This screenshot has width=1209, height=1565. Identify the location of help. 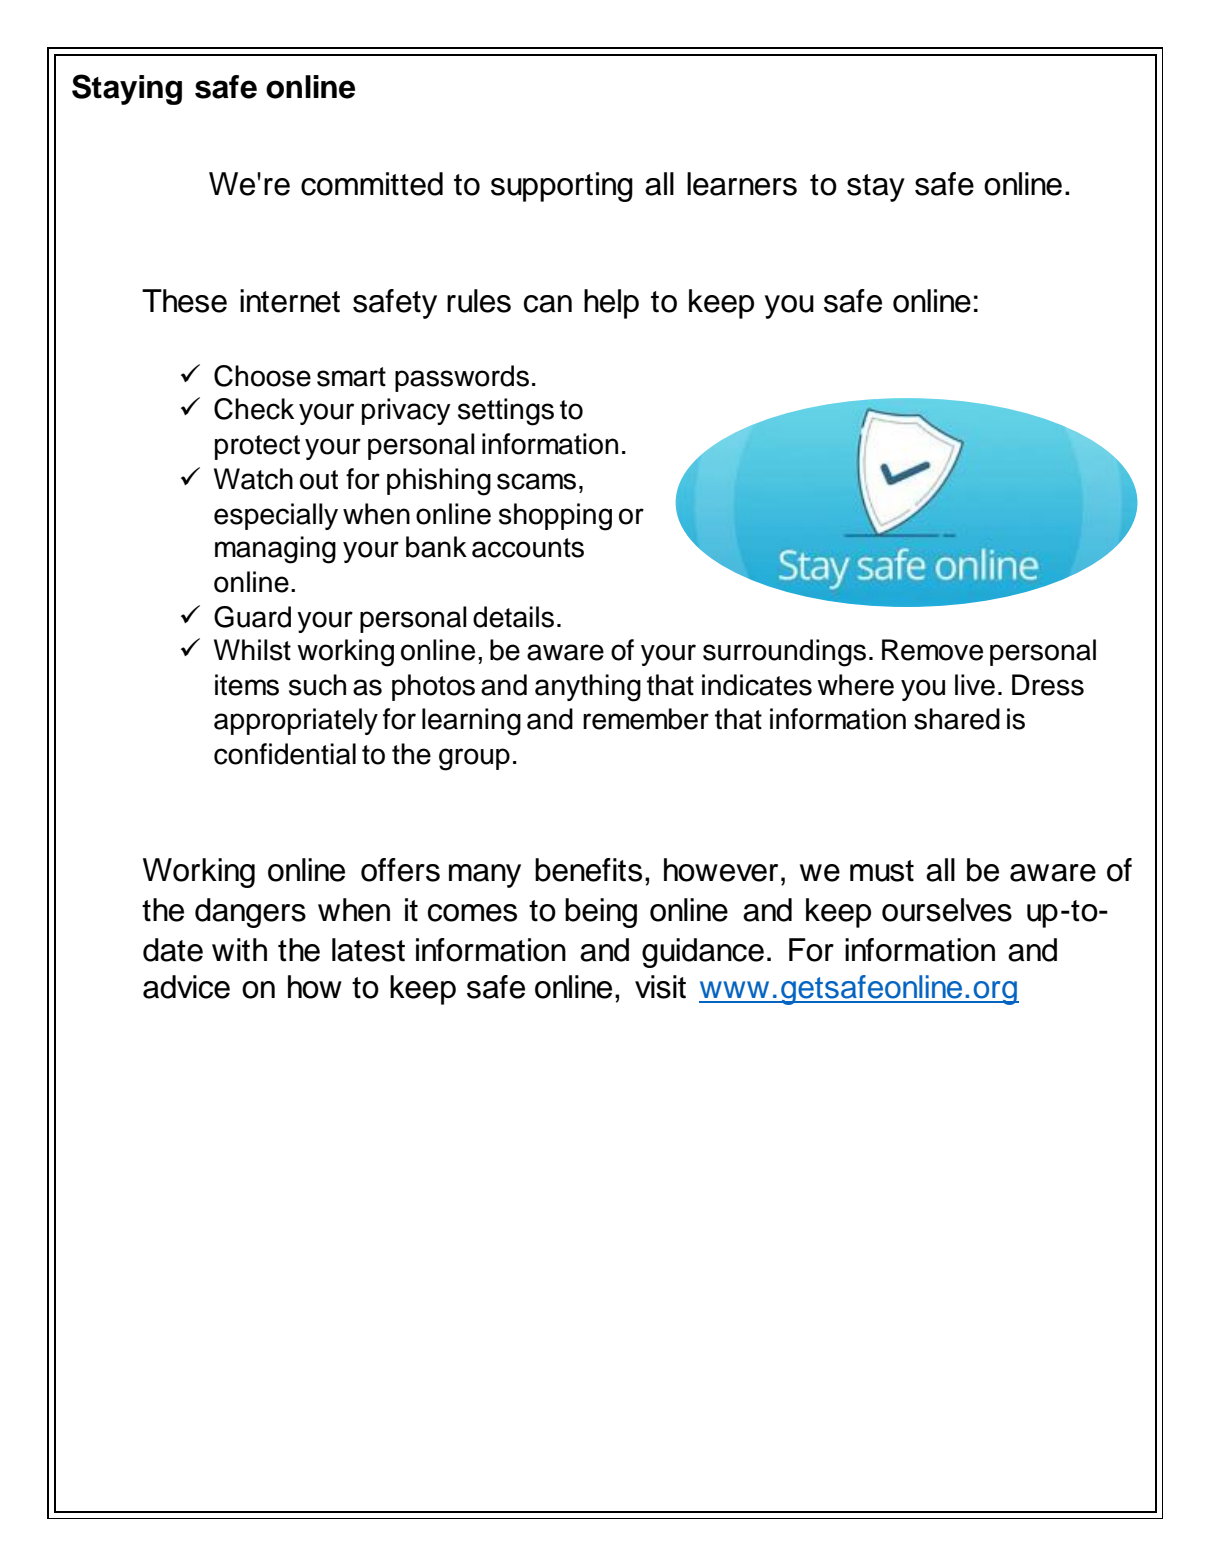
(611, 304).
